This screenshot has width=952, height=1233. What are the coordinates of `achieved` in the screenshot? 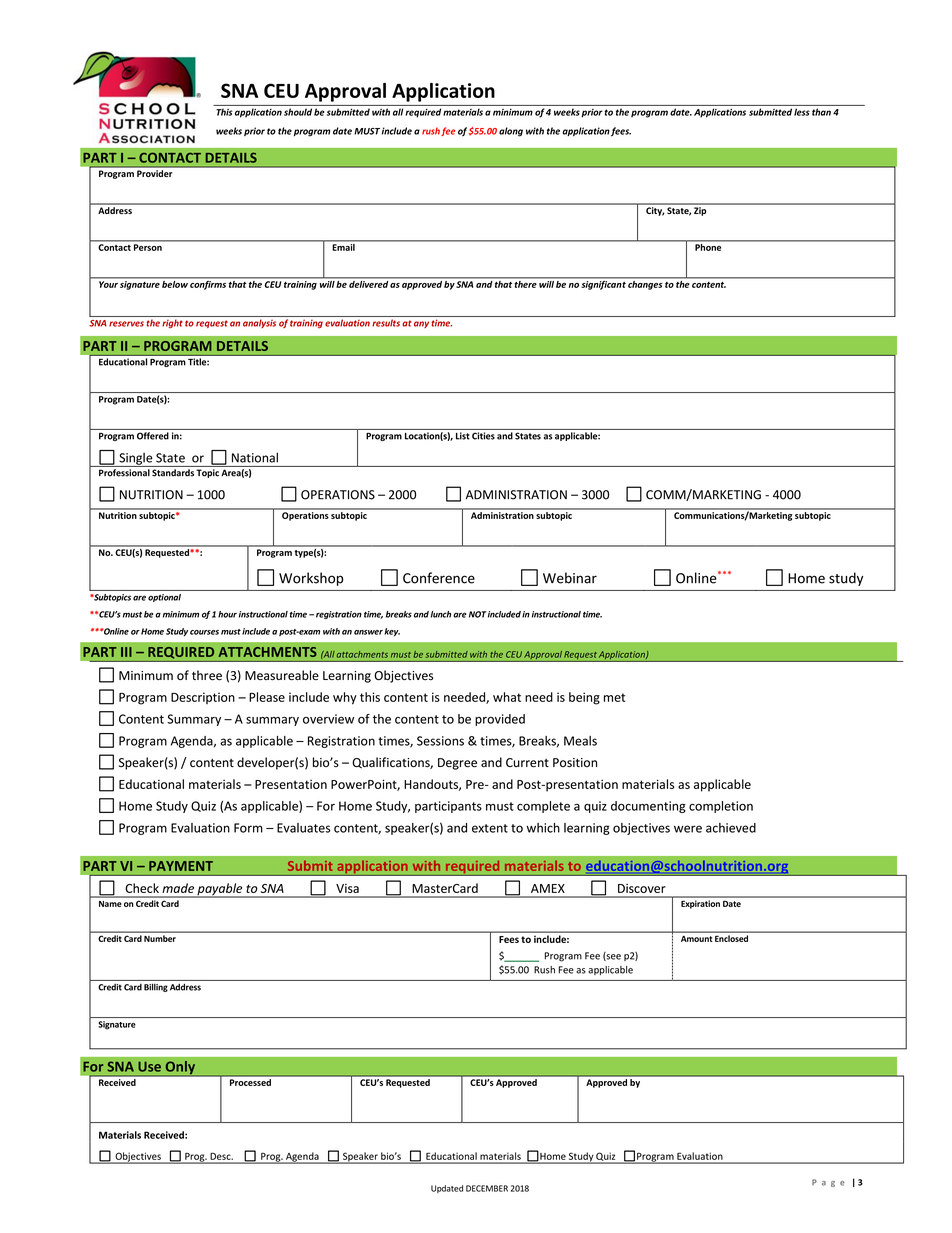 It's located at (731, 828).
